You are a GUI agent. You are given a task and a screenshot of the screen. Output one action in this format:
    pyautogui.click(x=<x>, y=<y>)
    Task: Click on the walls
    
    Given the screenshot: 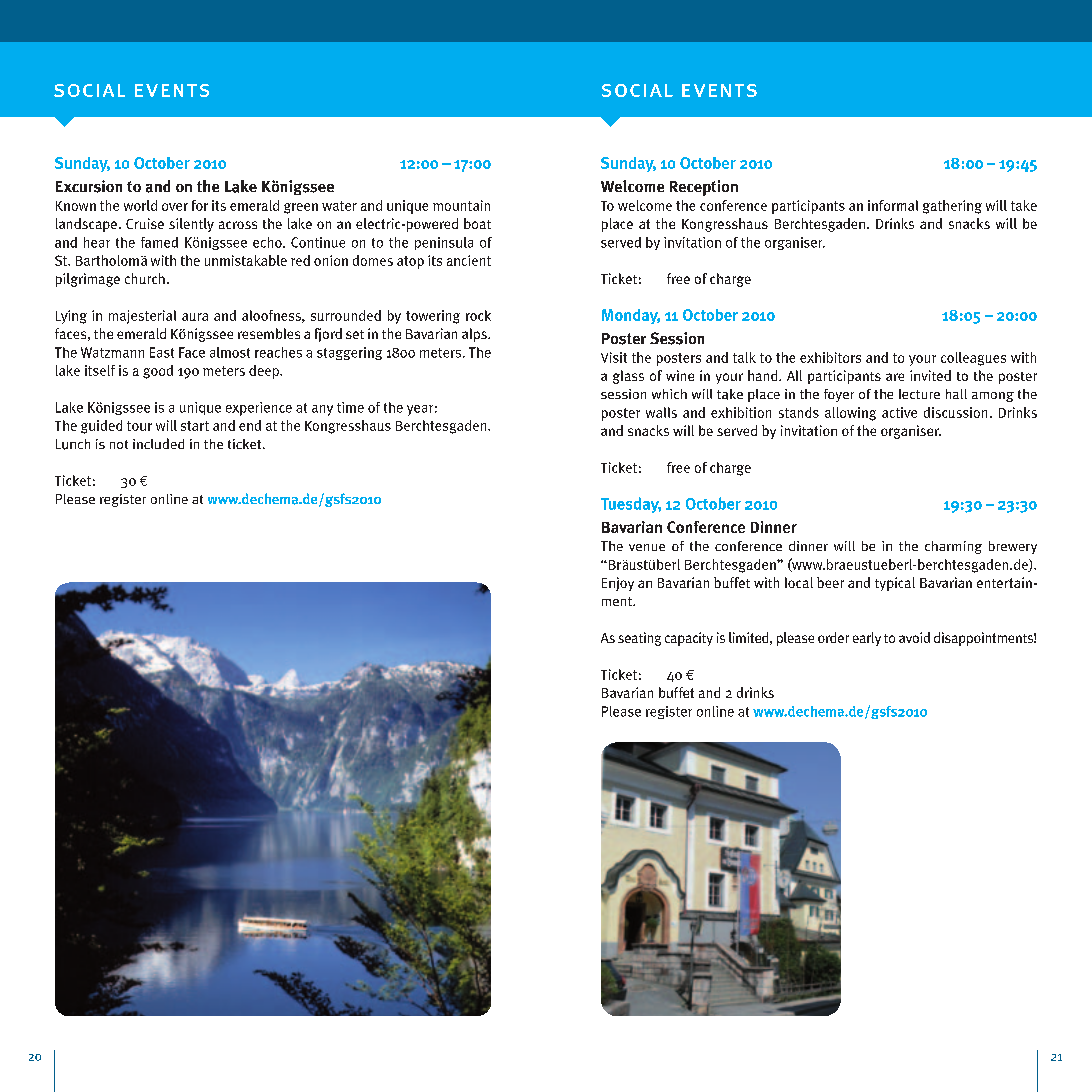 What is the action you would take?
    pyautogui.click(x=661, y=412)
